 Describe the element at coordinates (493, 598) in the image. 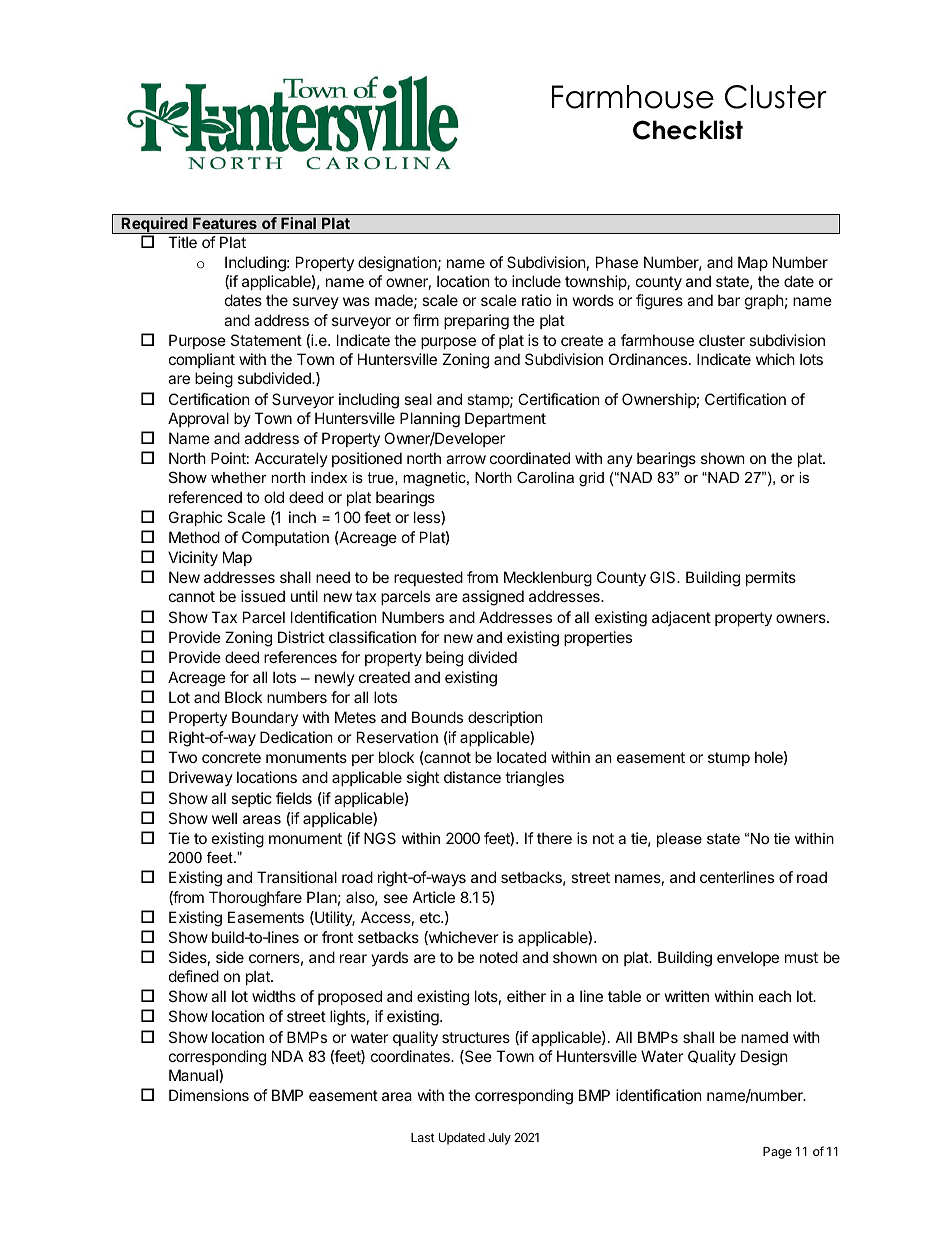

I see `assigned` at that location.
